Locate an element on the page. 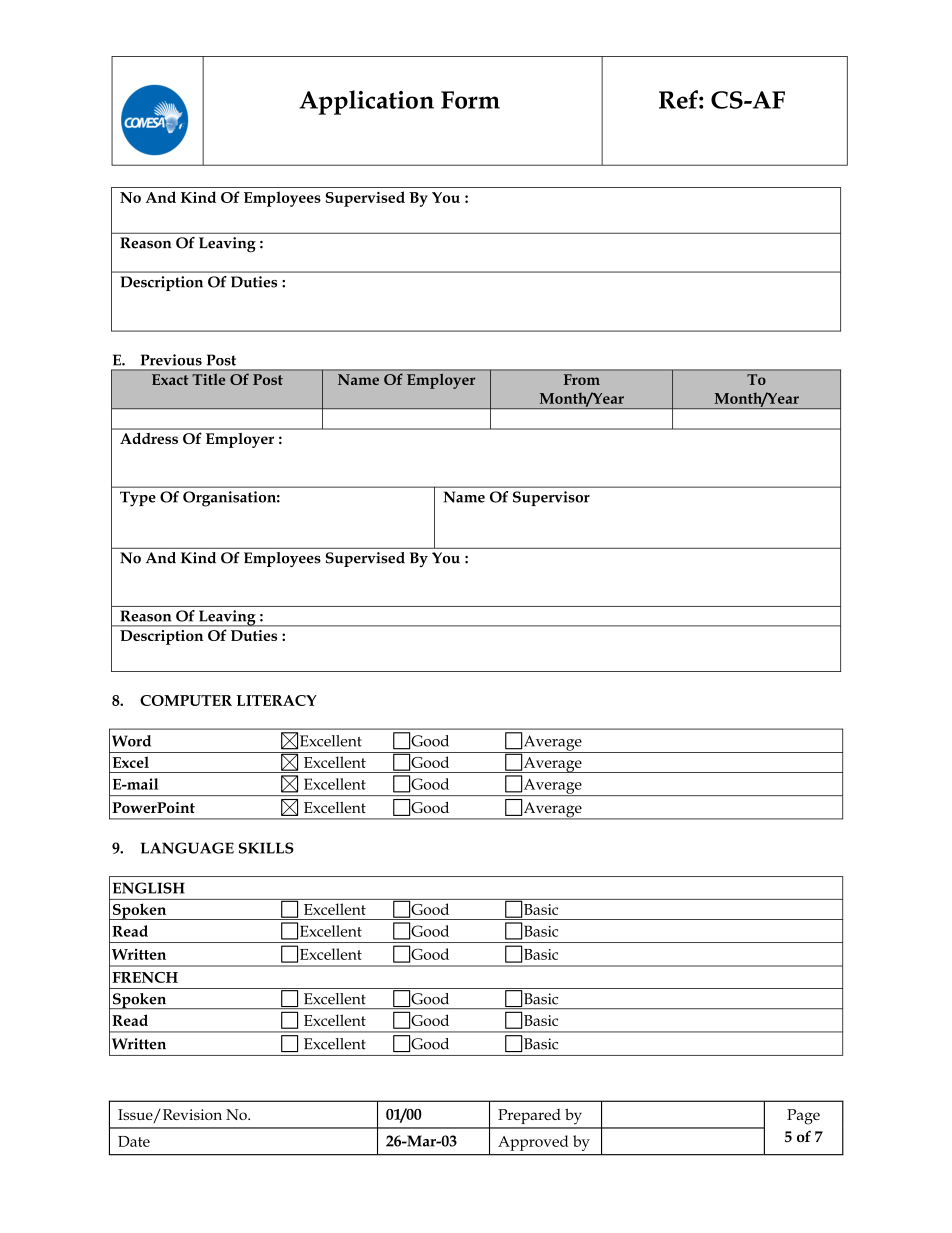  FRENCH is located at coordinates (145, 977).
